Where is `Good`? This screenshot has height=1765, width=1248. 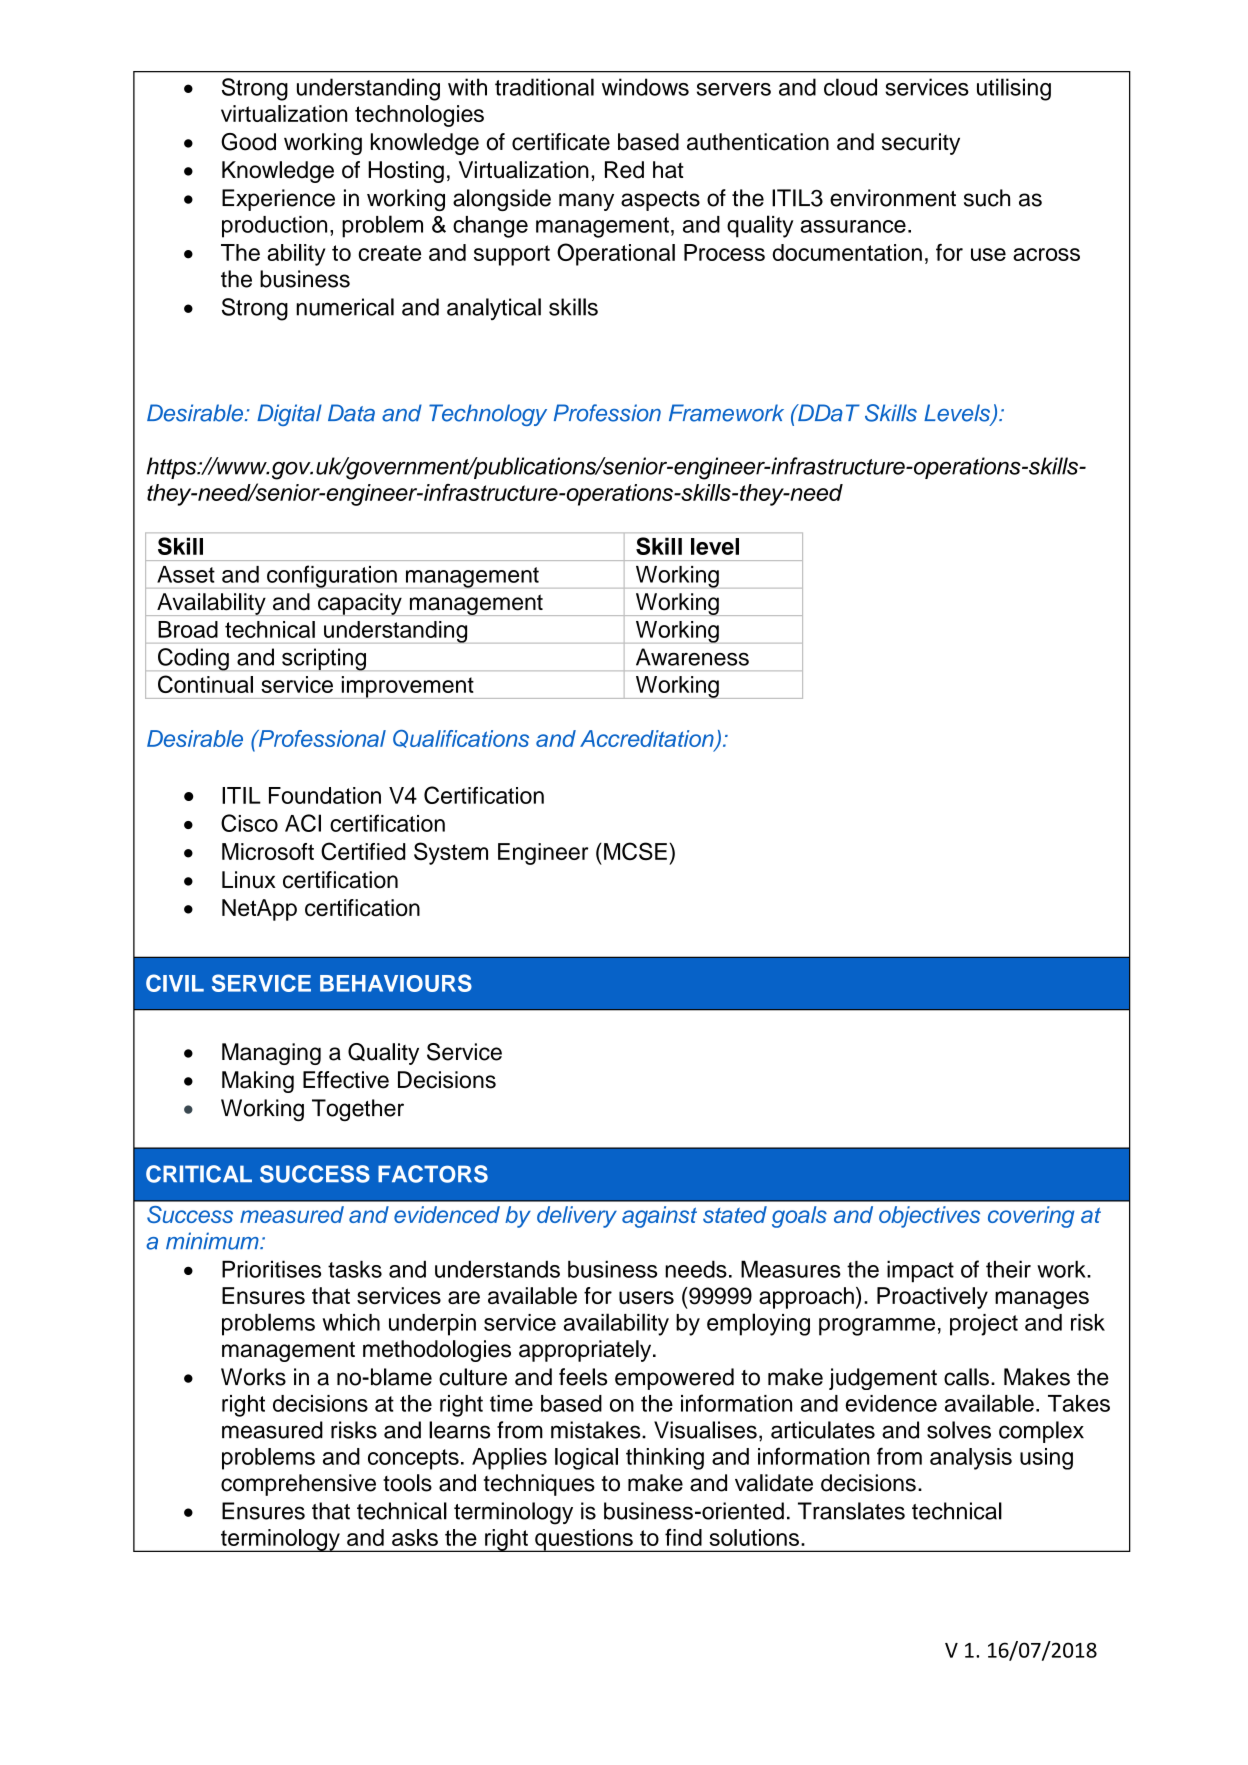 Good is located at coordinates (248, 142).
